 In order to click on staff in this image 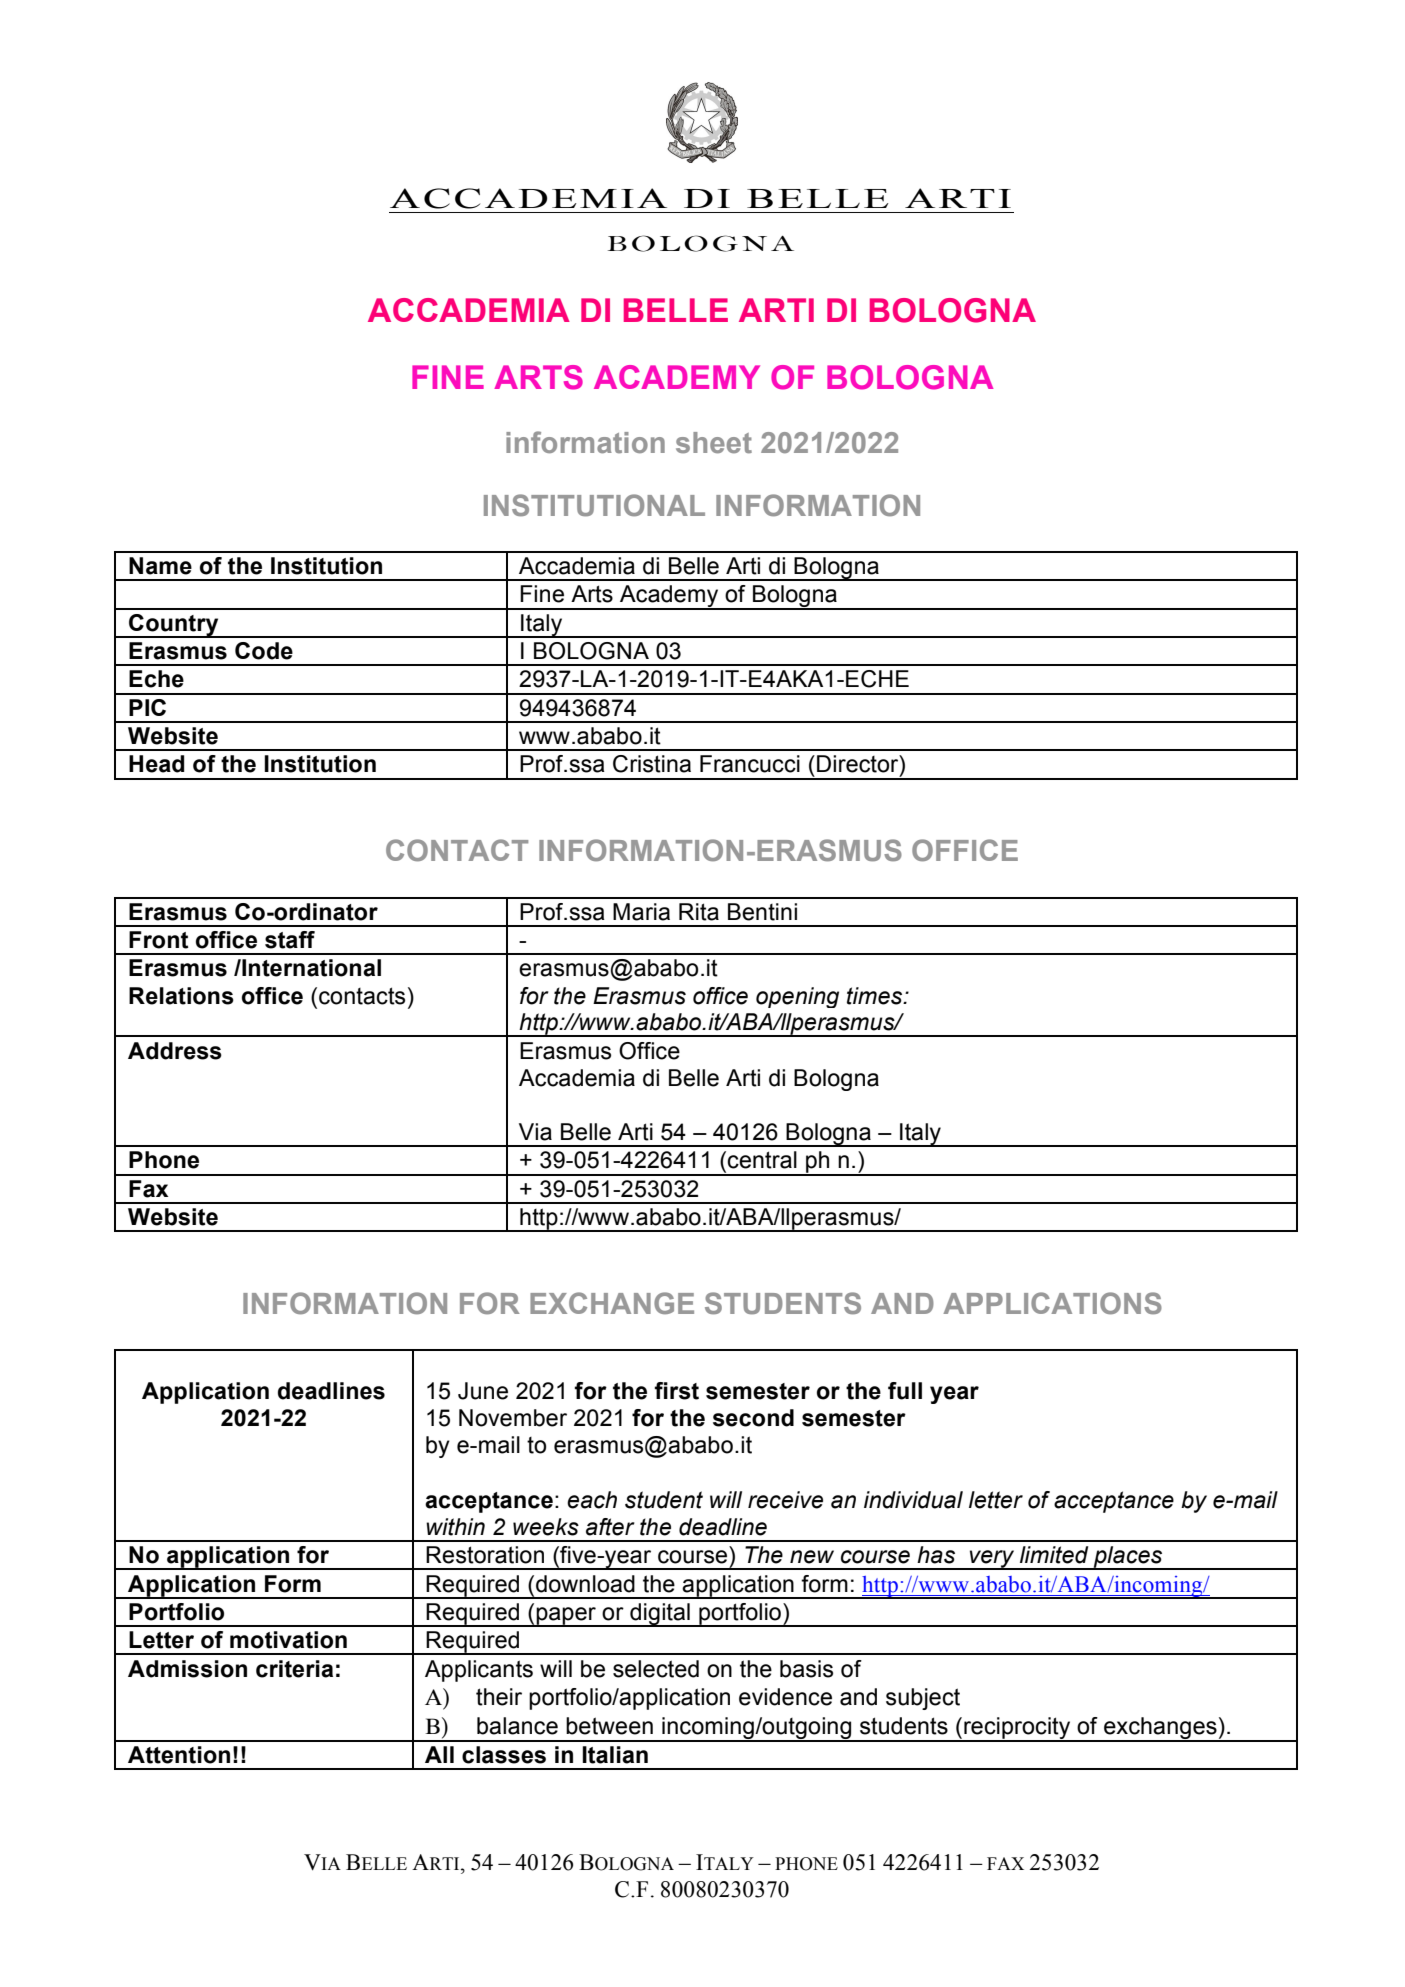, I will do `click(290, 940)`.
